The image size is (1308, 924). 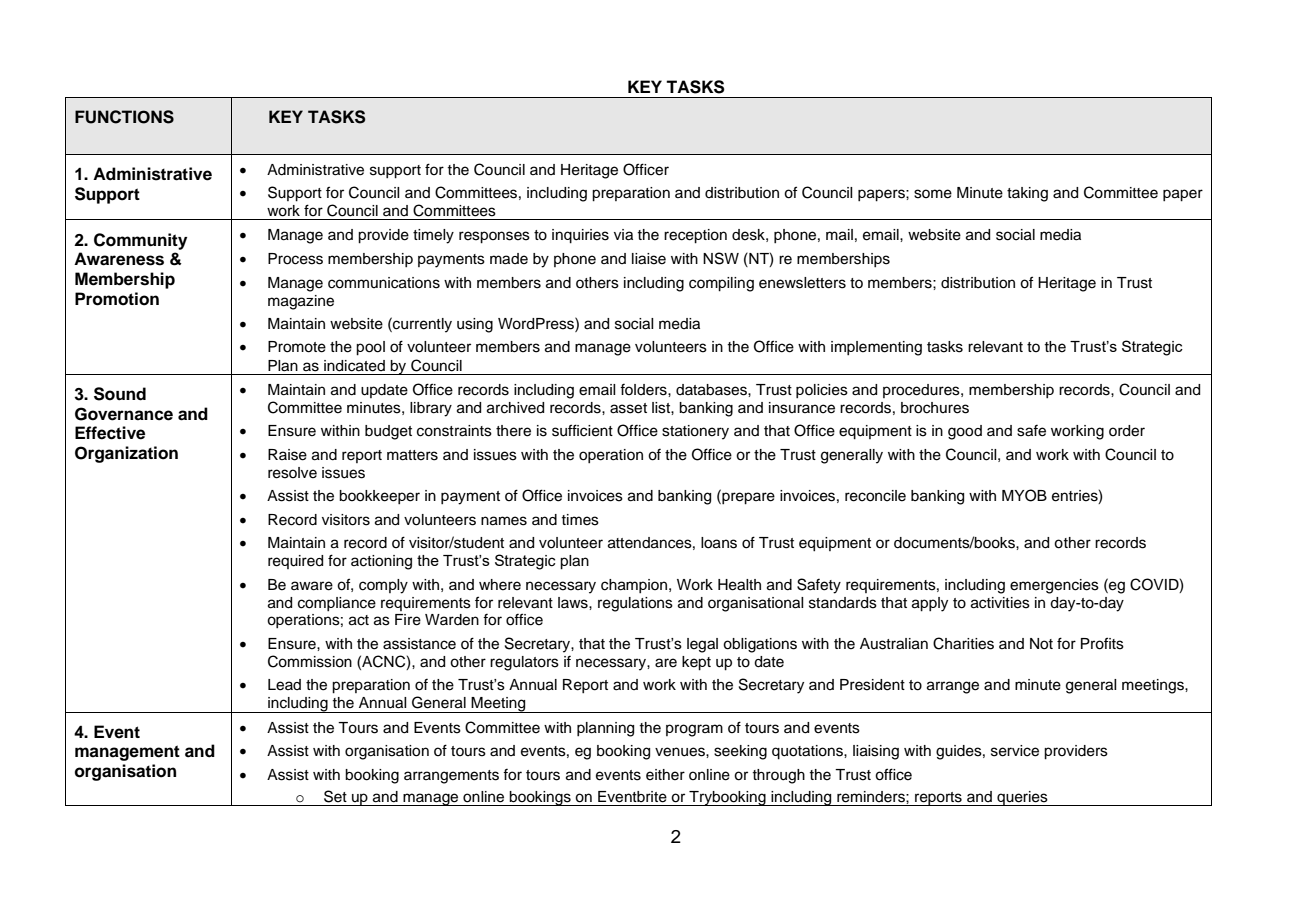 What do you see at coordinates (876, 348) in the page?
I see `implementing` at bounding box center [876, 348].
